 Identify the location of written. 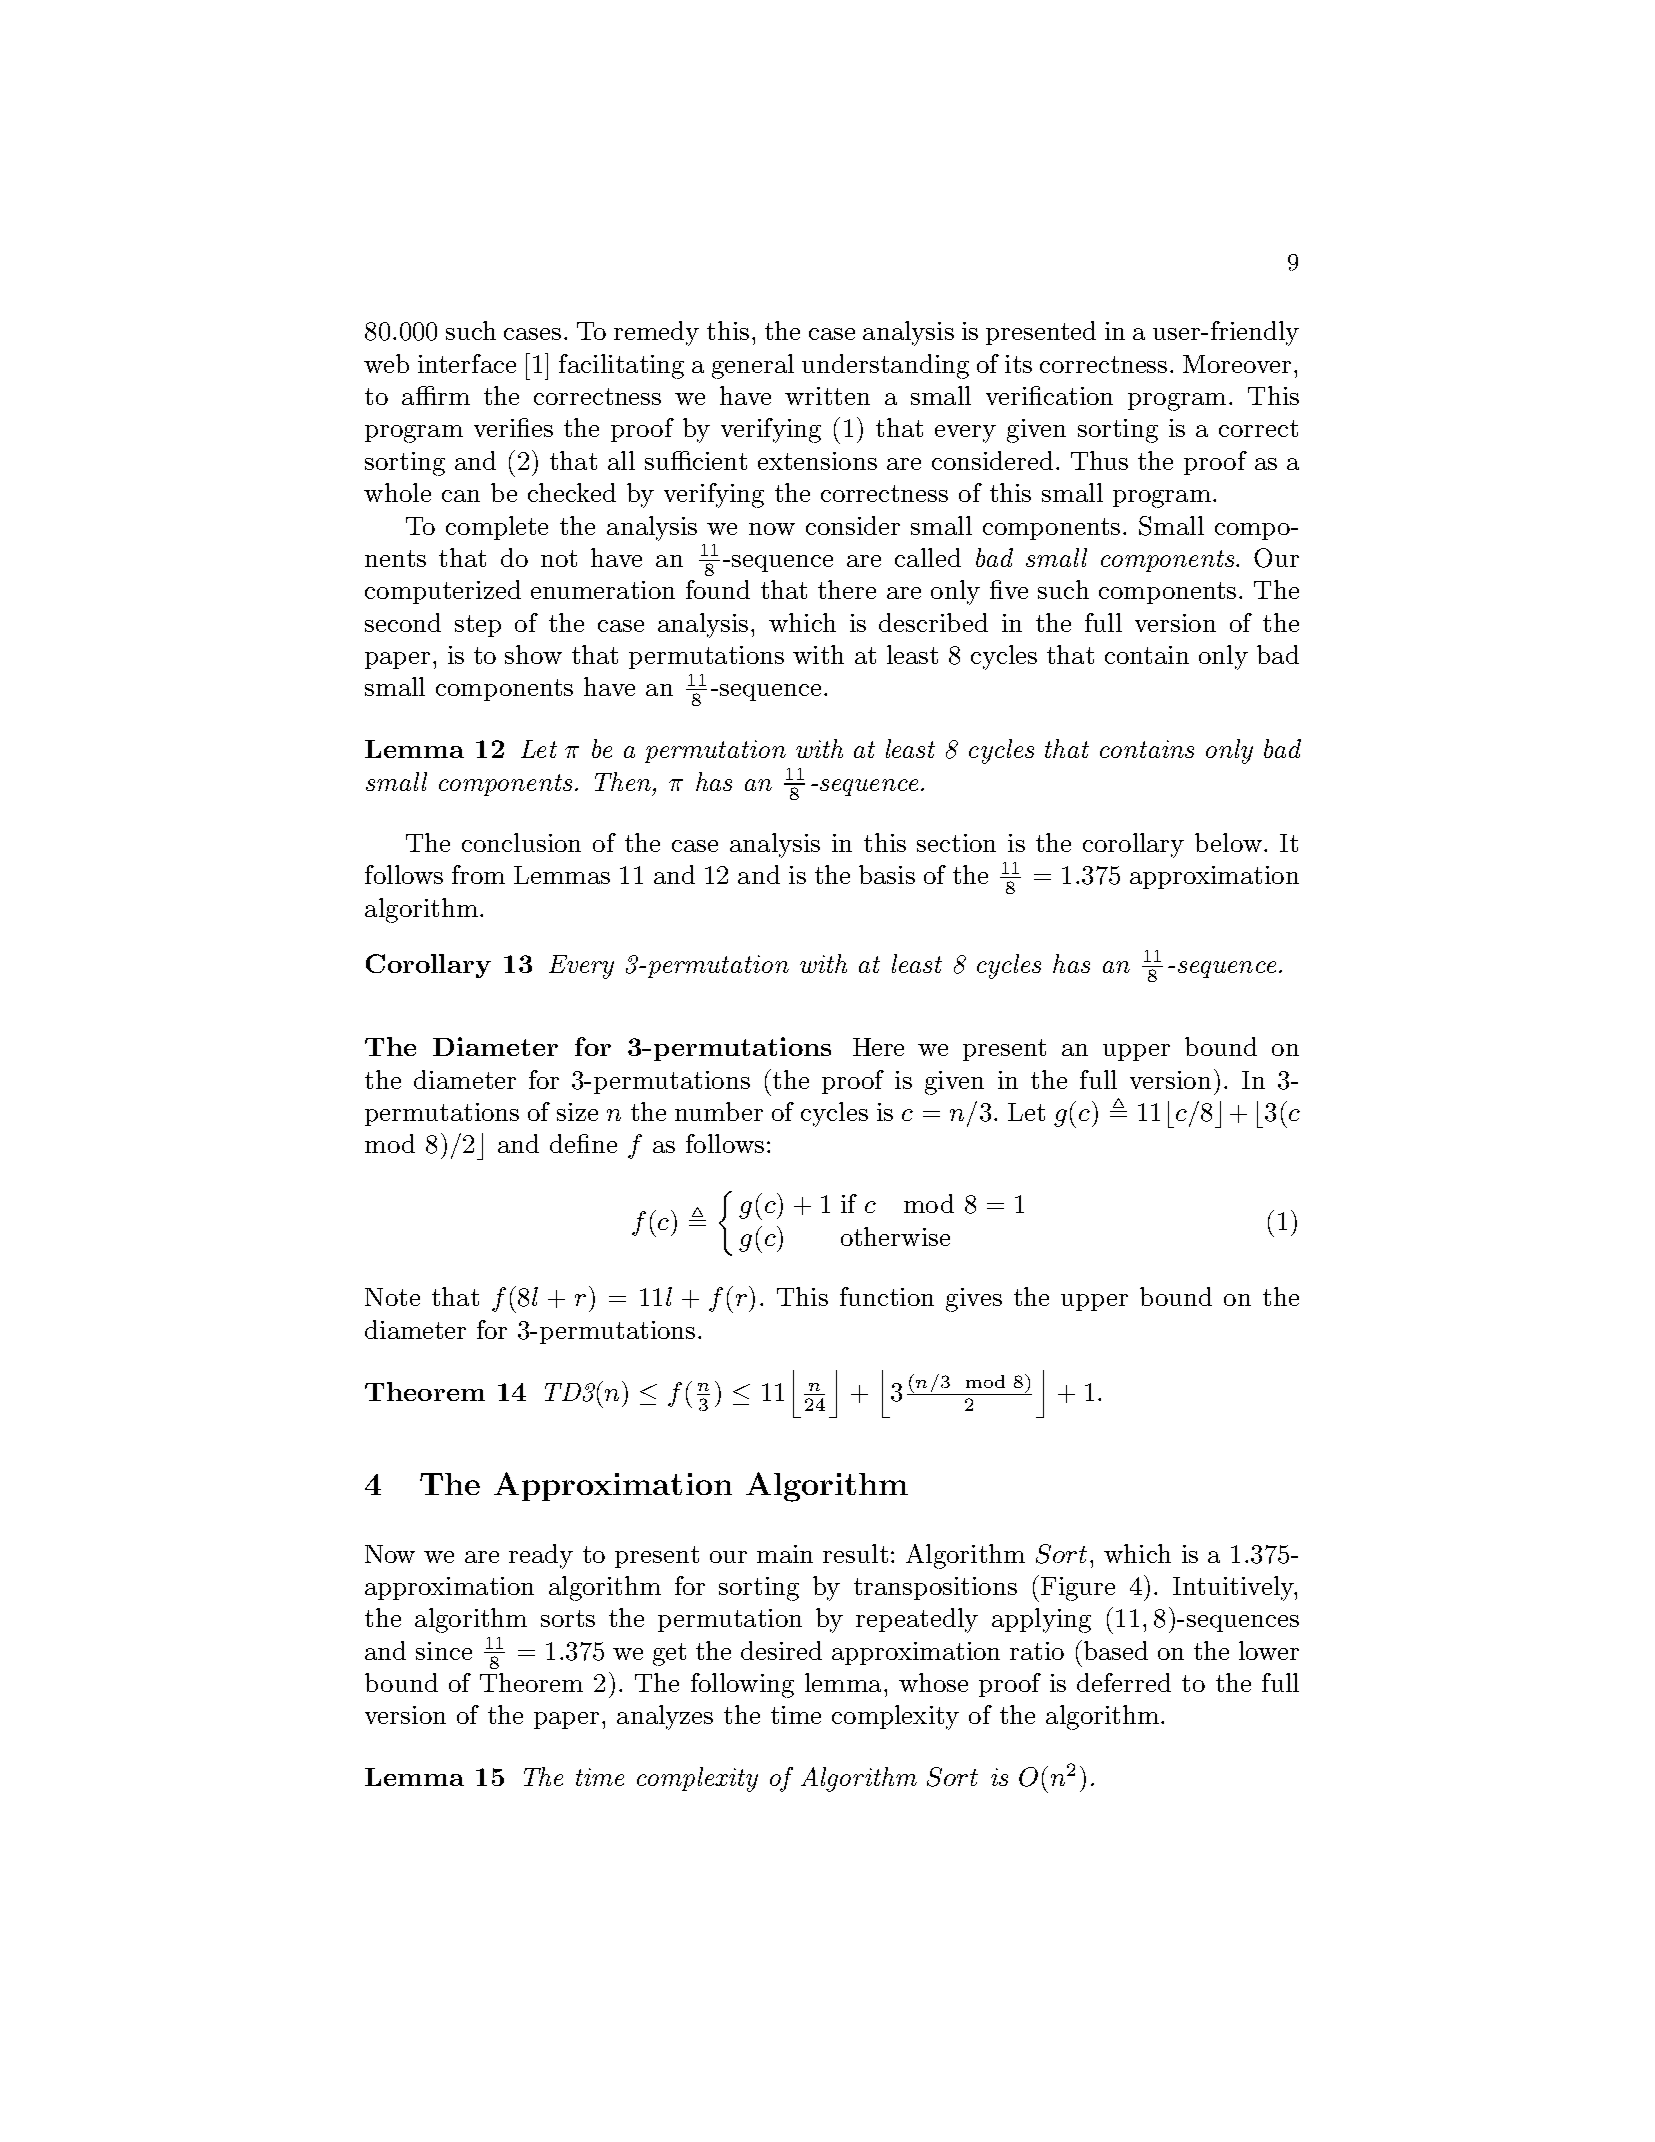
(827, 396).
